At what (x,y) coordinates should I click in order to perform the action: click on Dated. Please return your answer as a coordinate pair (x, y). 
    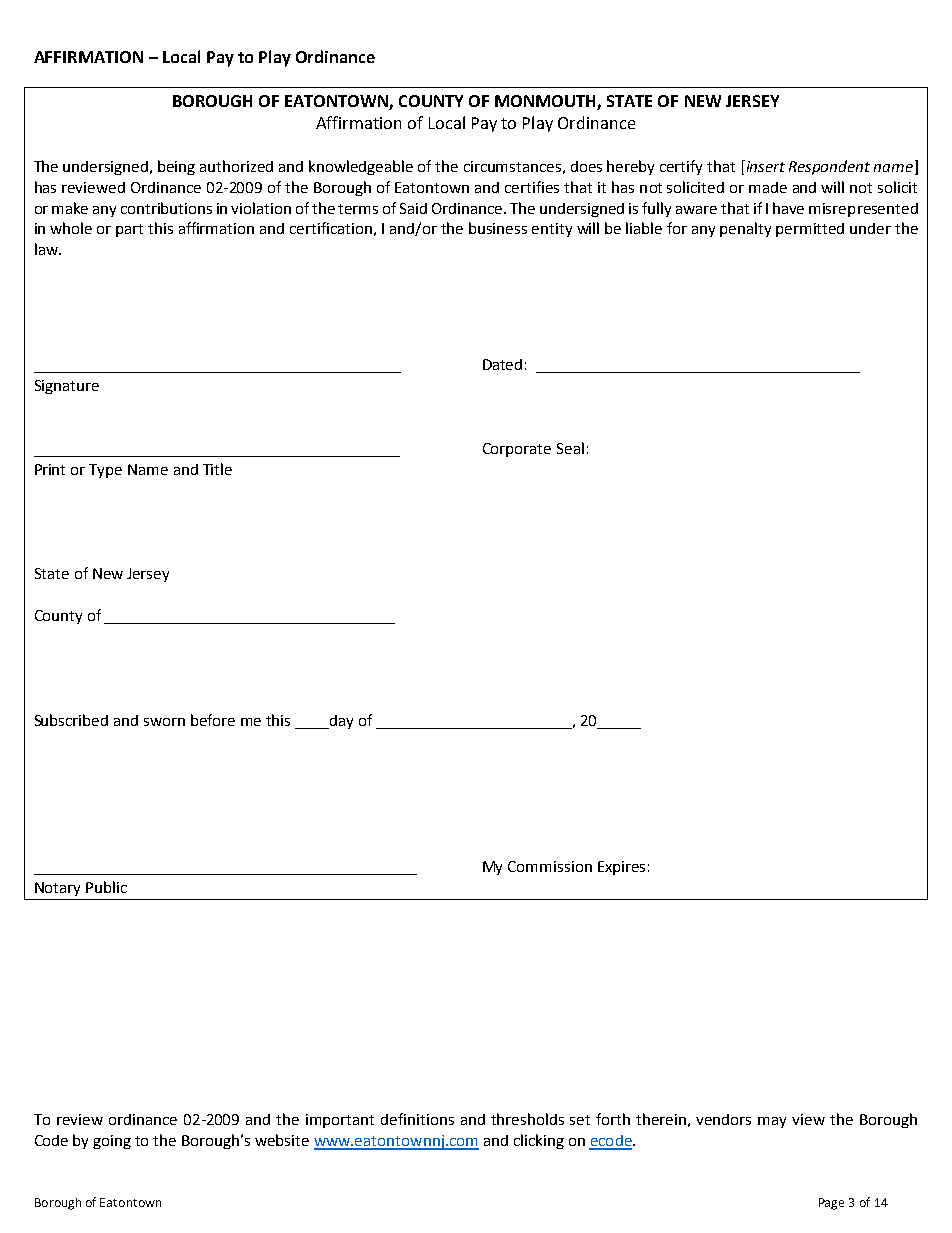
    Looking at the image, I should click on (502, 364).
